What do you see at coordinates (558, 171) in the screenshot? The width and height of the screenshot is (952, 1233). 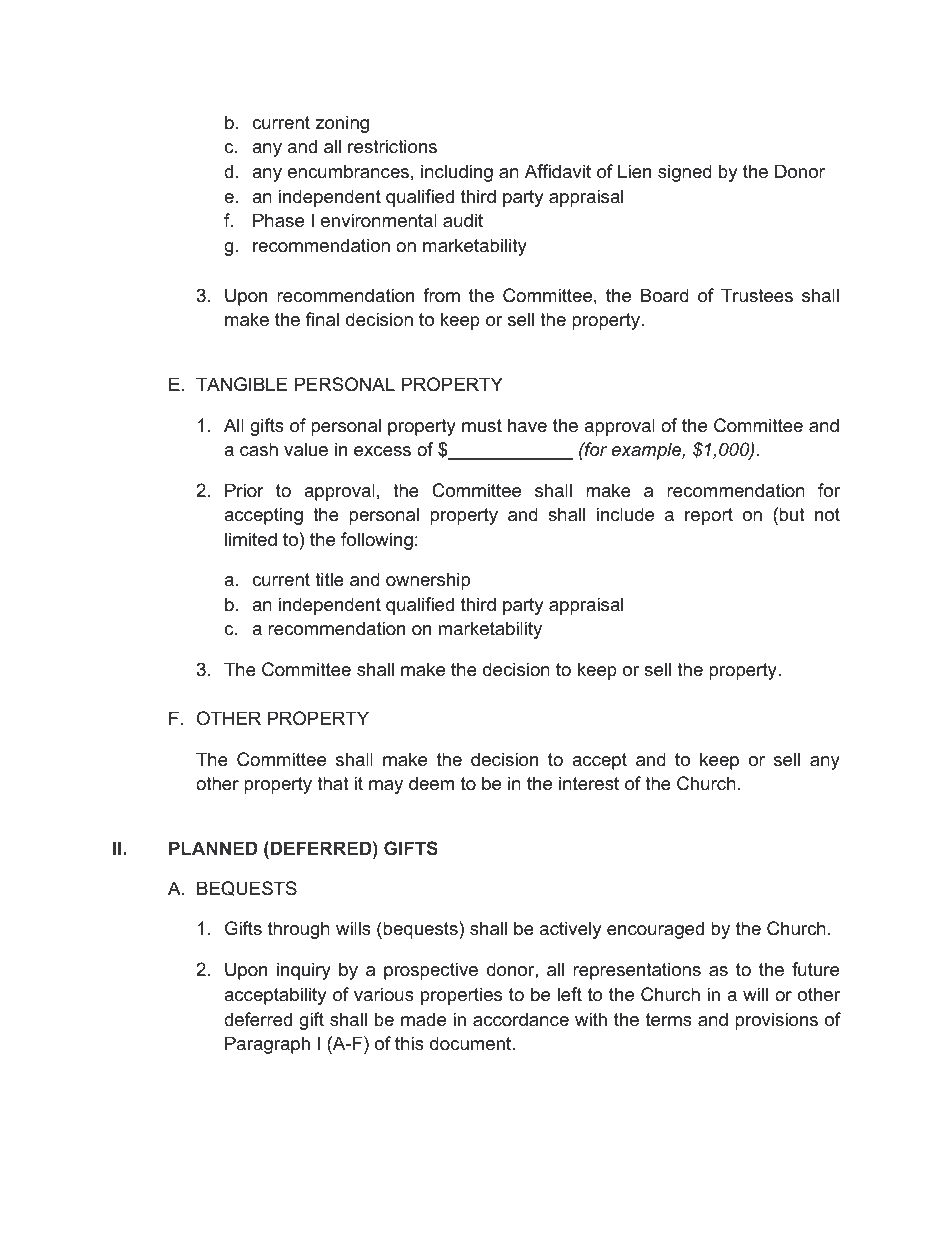 I see `Affidavit` at bounding box center [558, 171].
